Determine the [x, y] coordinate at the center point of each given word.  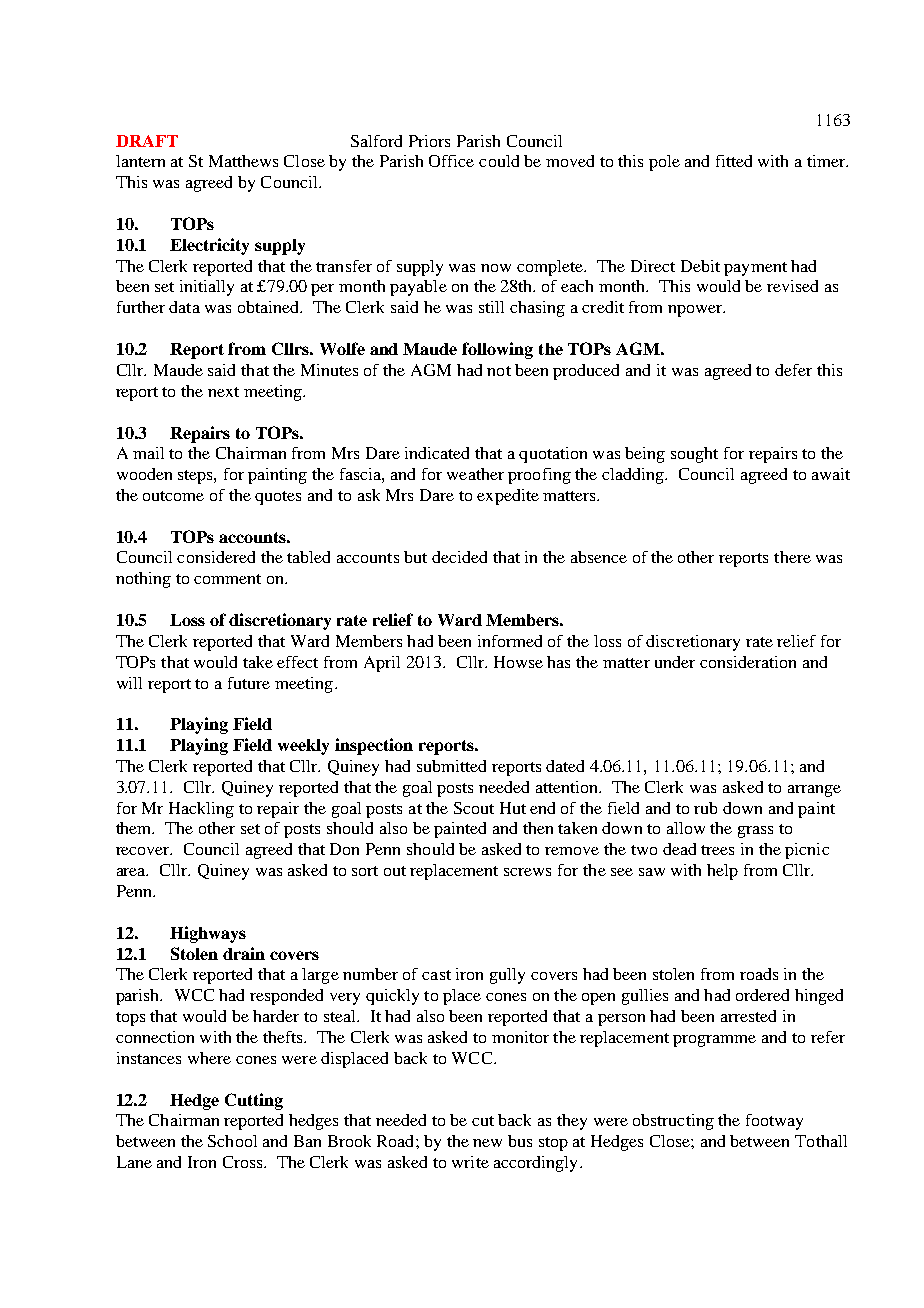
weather [475, 474]
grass [755, 832]
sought [694, 455]
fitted [734, 161]
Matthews [243, 161]
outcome [173, 496]
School [232, 1141]
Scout [474, 808]
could [499, 161]
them [135, 828]
